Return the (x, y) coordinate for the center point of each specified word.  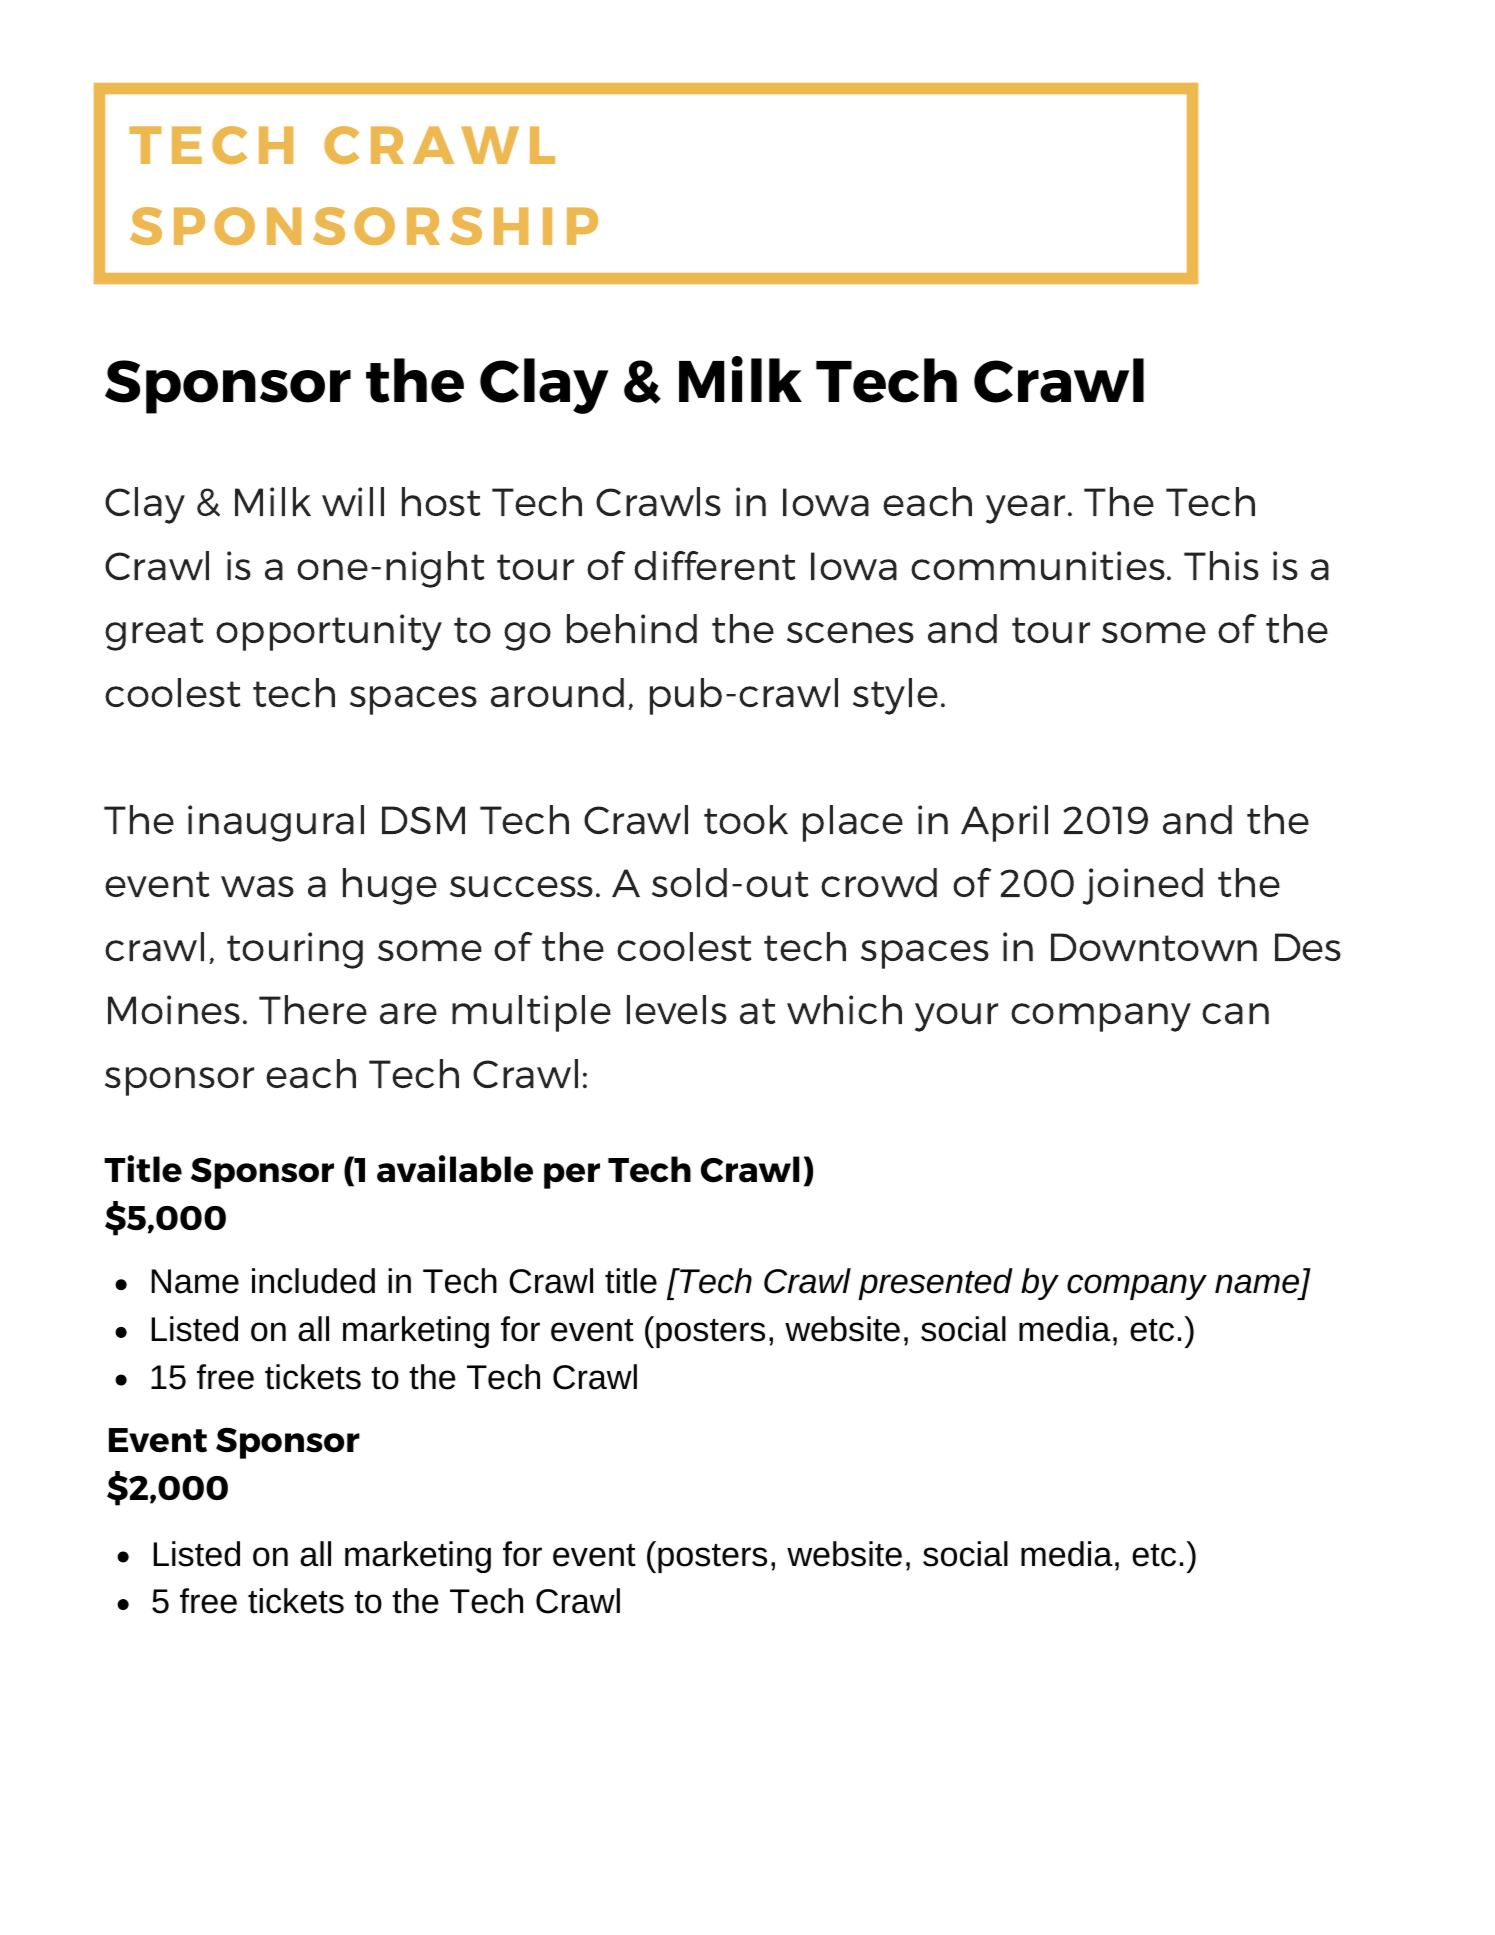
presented (935, 1284)
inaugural (276, 823)
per (572, 1176)
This (1221, 565)
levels (677, 1009)
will (353, 501)
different (715, 565)
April (1004, 823)
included (313, 1281)
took (746, 819)
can (1235, 1013)
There (313, 1009)
